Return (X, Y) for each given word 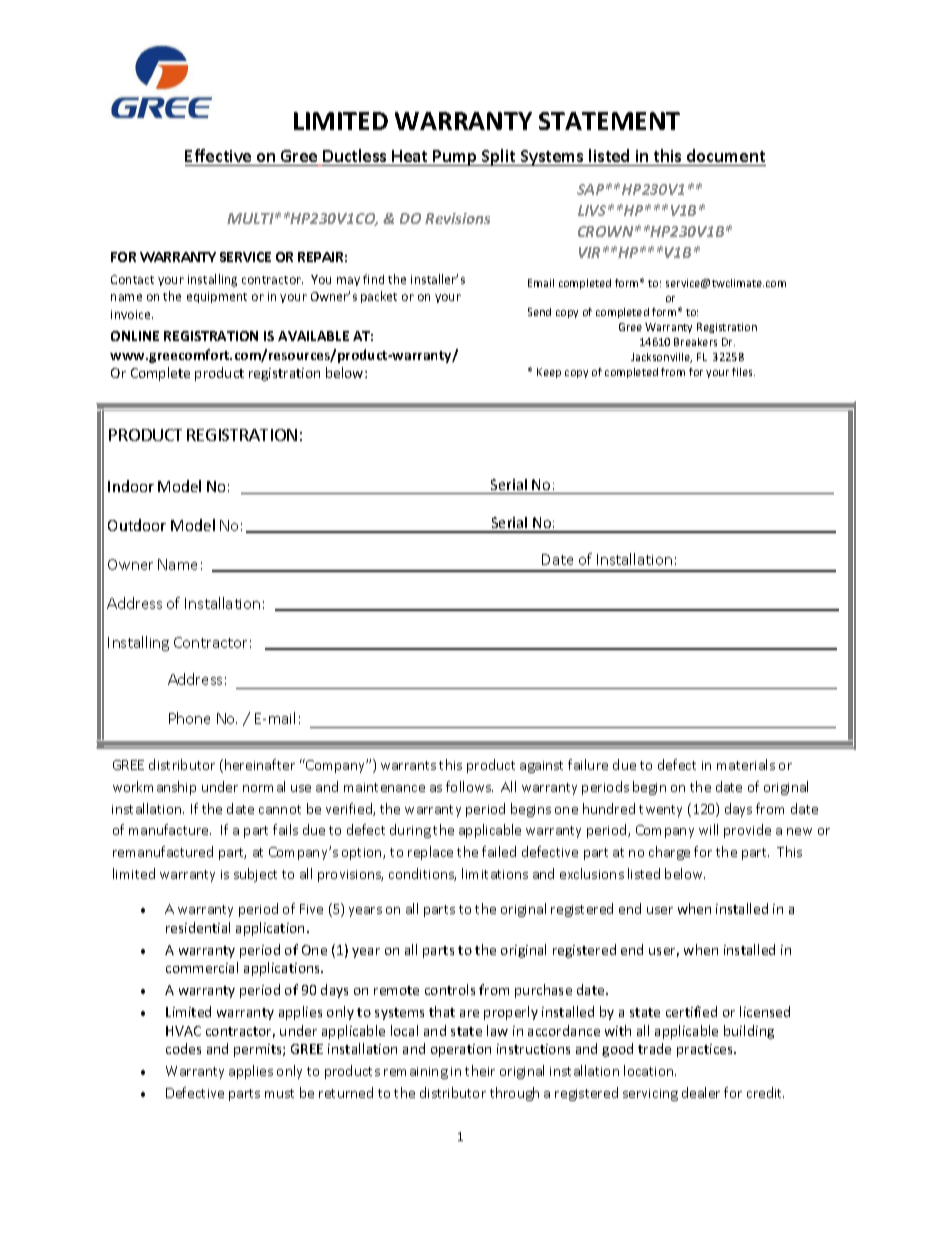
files (743, 372)
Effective (219, 157)
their (480, 1070)
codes (183, 1048)
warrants (408, 765)
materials (746, 764)
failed (499, 851)
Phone (189, 718)
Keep (549, 373)
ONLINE (135, 336)
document (725, 157)
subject (255, 875)
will (708, 829)
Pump (455, 158)
